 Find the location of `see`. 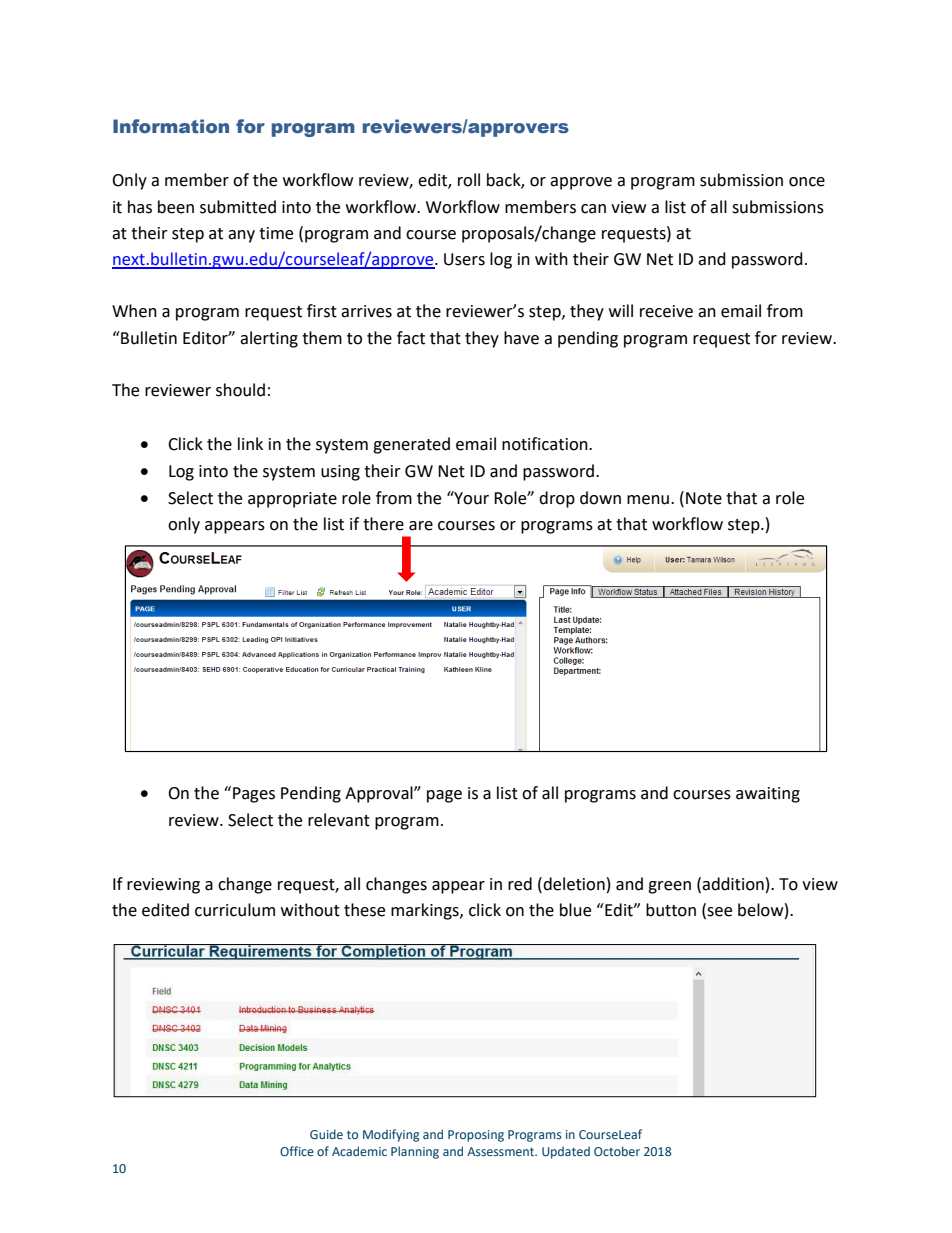

see is located at coordinates (718, 913).
